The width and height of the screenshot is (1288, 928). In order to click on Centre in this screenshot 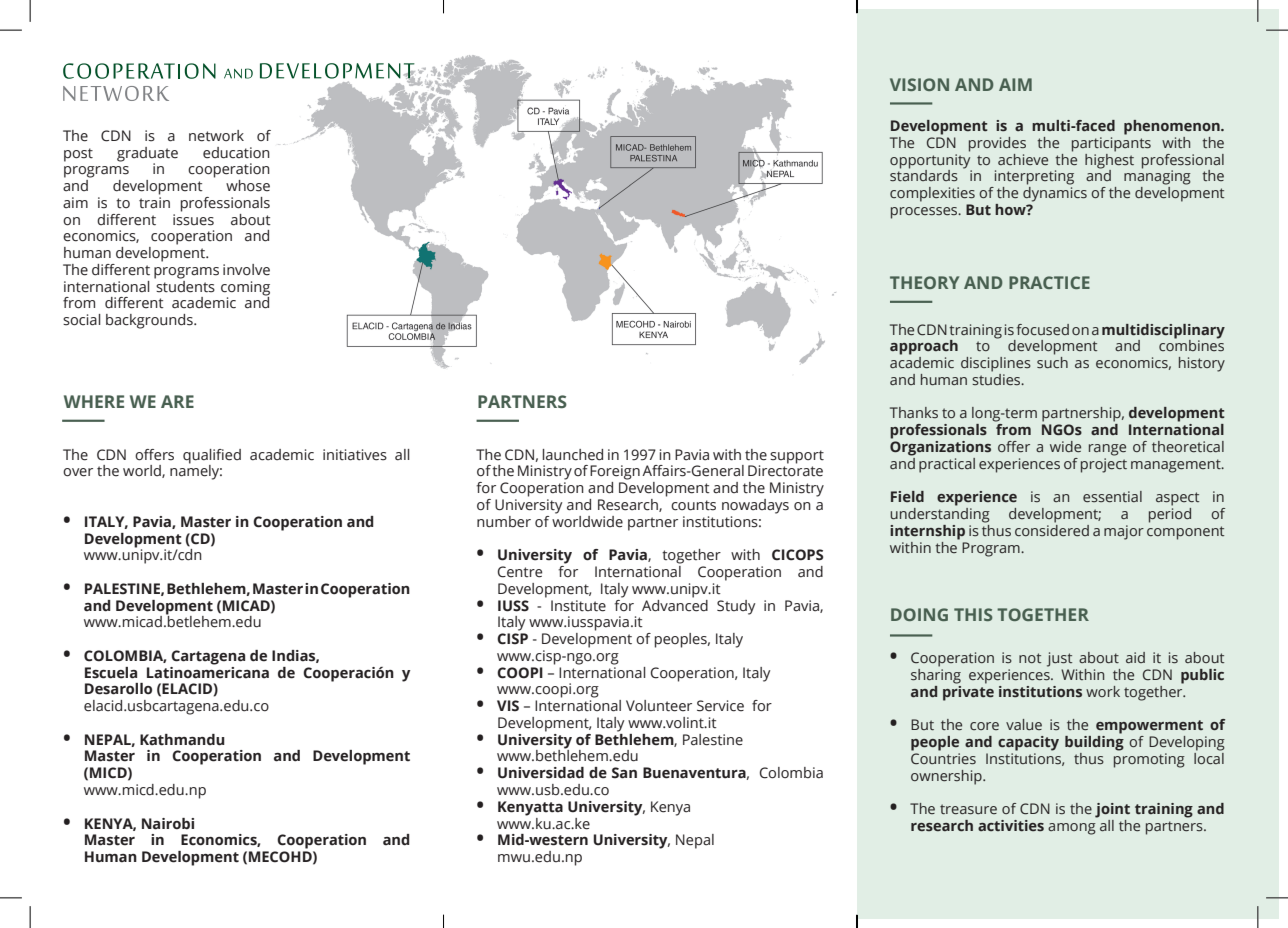, I will do `click(520, 572)`.
